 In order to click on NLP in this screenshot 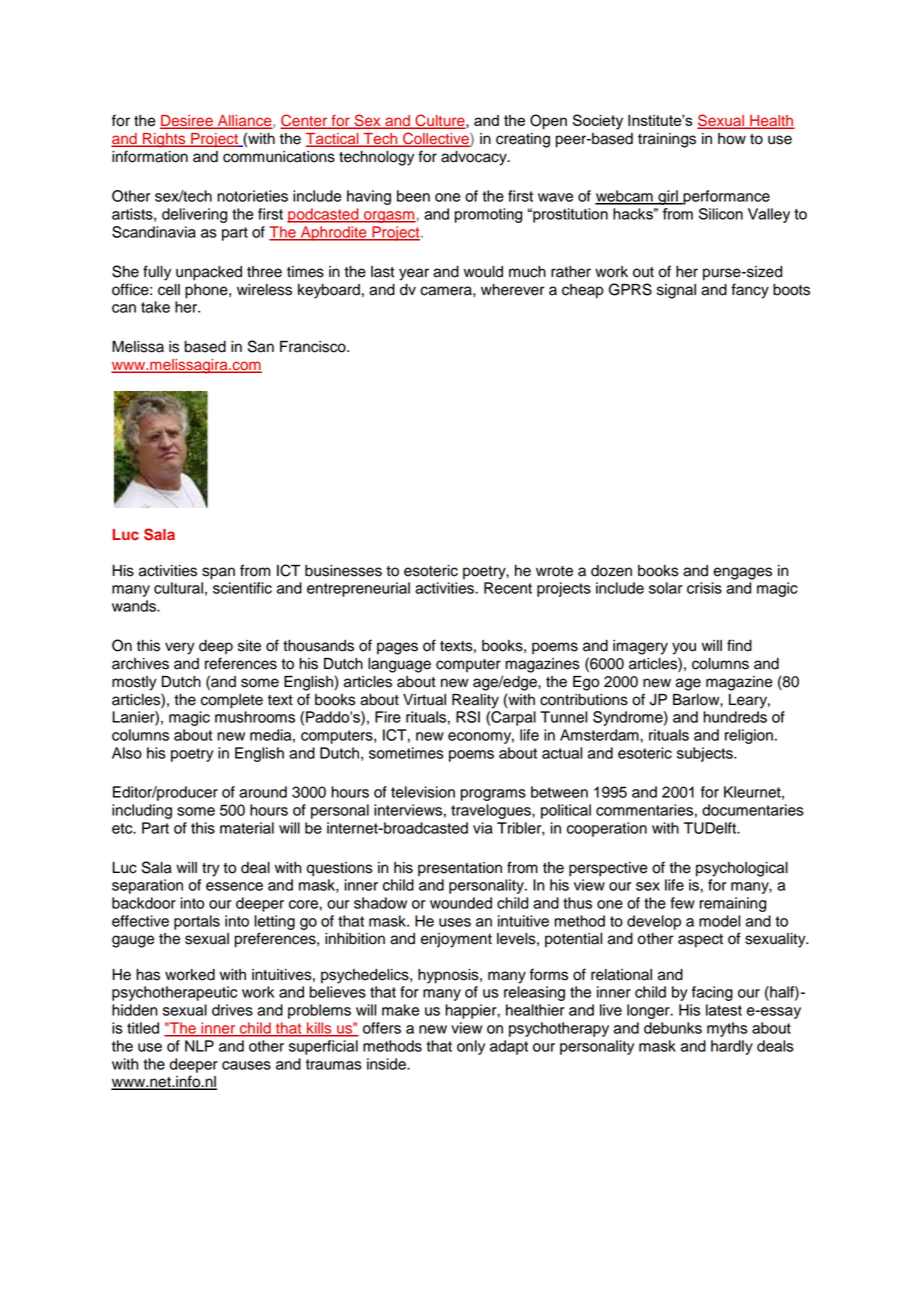, I will do `click(199, 1046)`.
